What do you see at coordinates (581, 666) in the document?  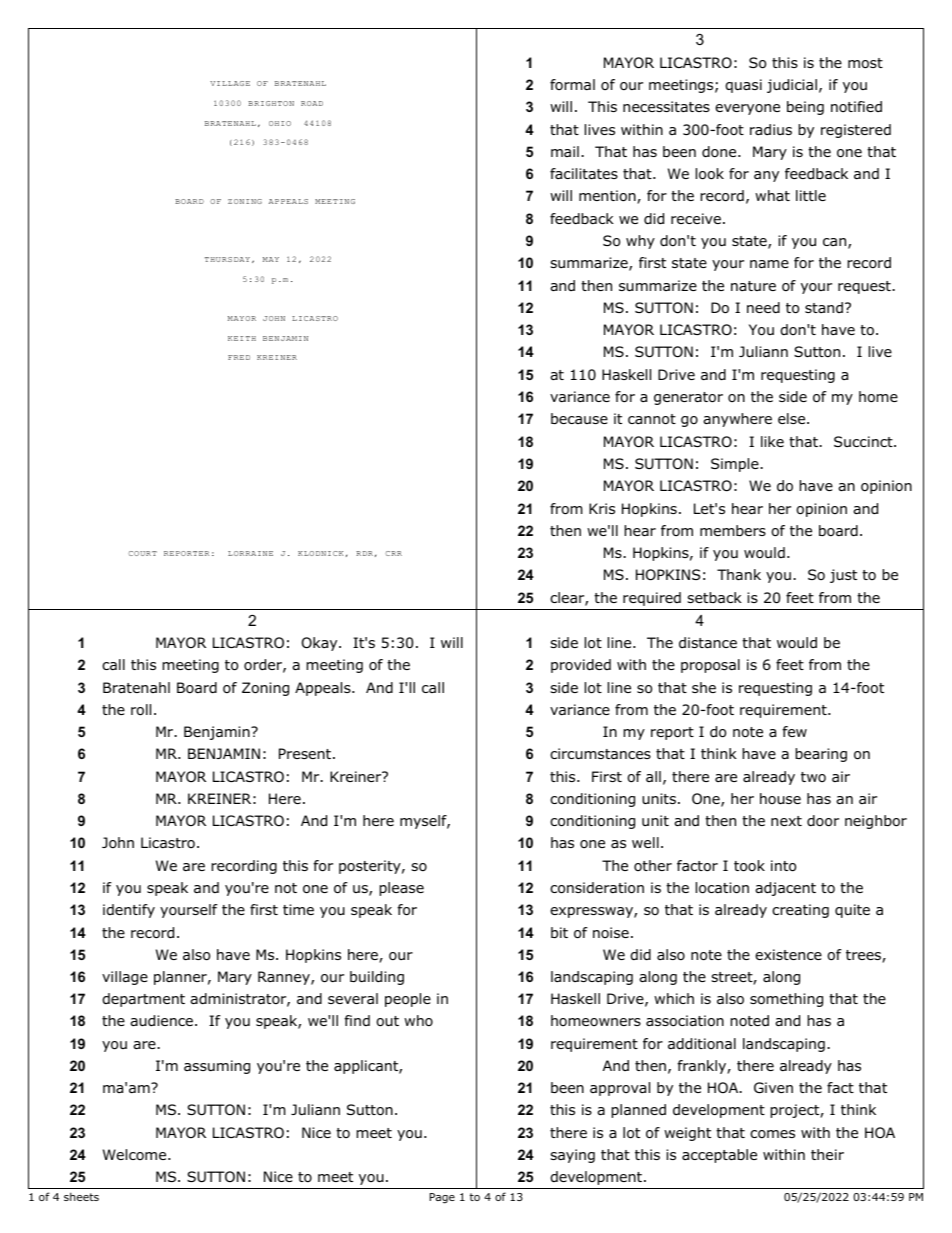 I see `provided` at bounding box center [581, 666].
